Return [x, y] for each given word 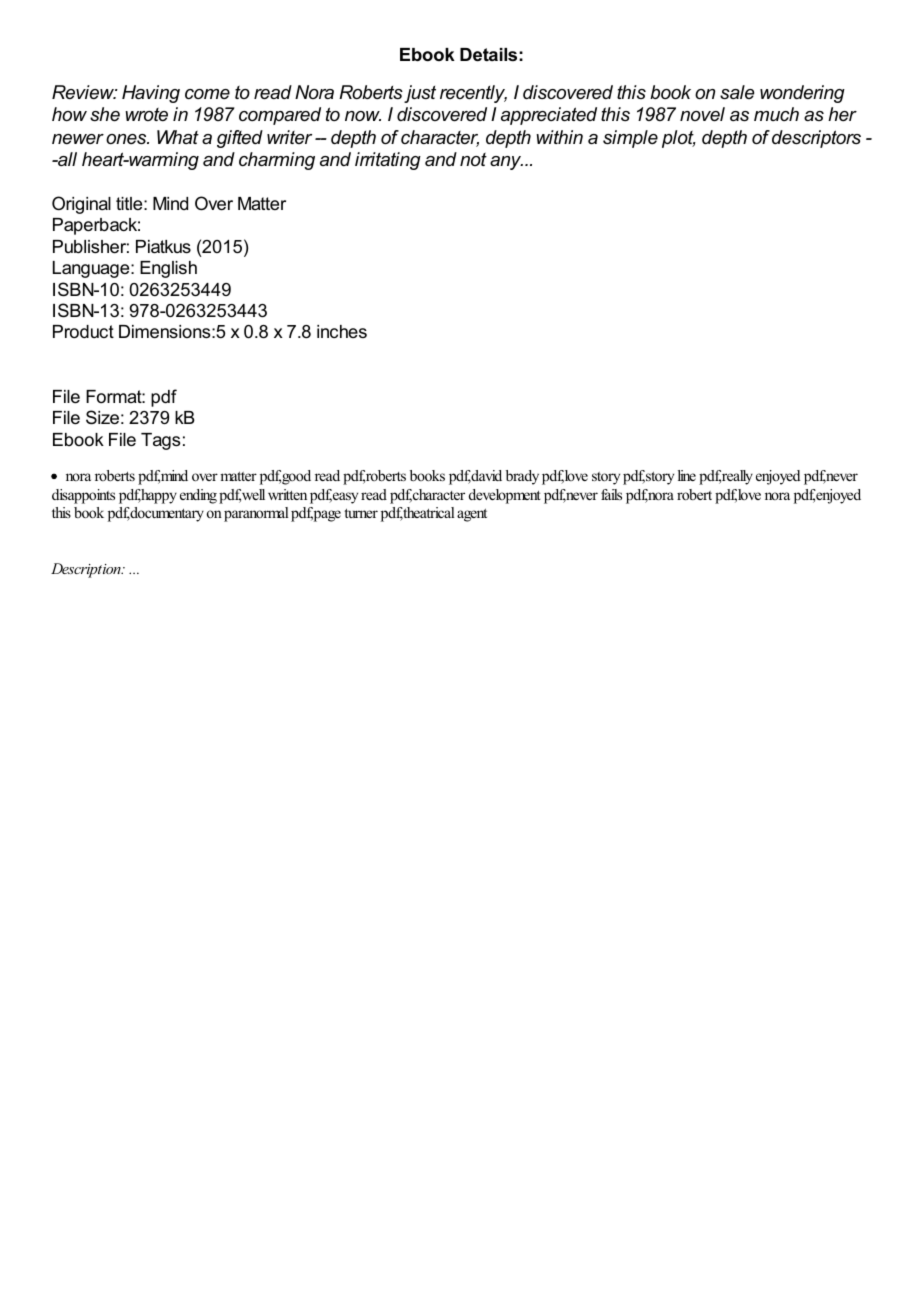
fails [611, 494]
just [420, 94]
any [506, 163]
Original [81, 205]
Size [102, 417]
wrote [146, 114]
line [687, 475]
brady [522, 477]
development [505, 496]
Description [87, 570]
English [168, 269]
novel [702, 114]
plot [679, 139]
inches [342, 331]
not [473, 159]
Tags [160, 441]
